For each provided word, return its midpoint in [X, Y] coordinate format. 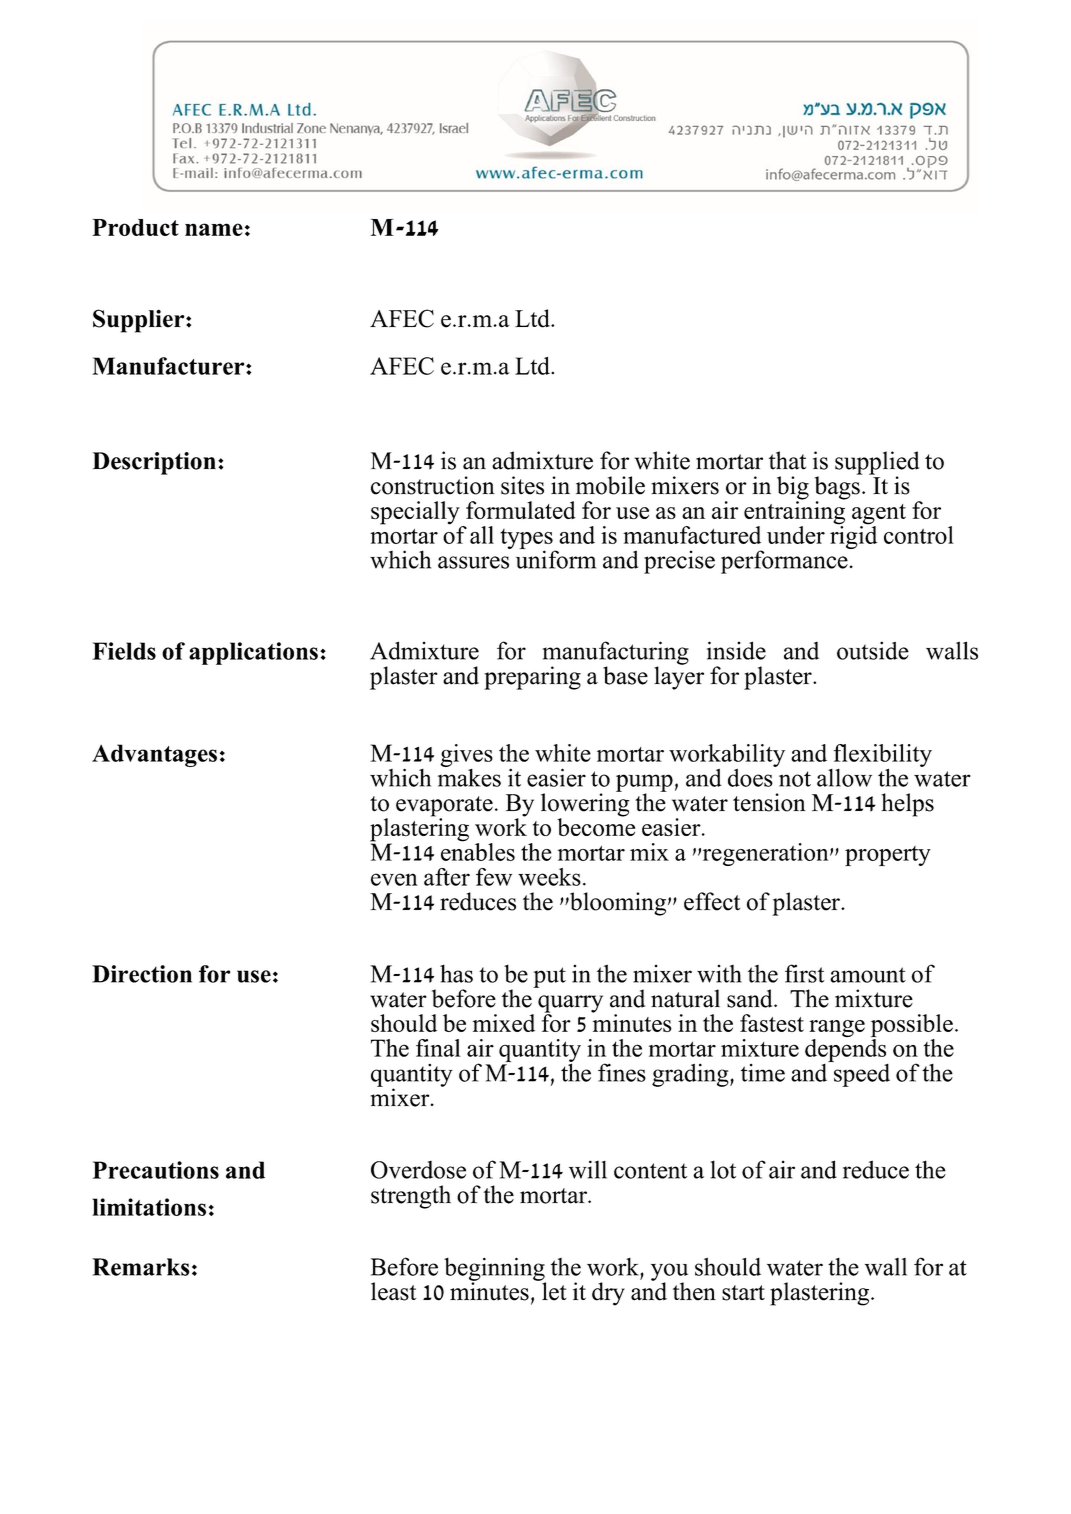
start [743, 1293]
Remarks [140, 1267]
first [805, 973]
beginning [495, 1270]
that [787, 460]
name [214, 229]
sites [522, 485]
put [549, 977]
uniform [556, 558]
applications [253, 653]
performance [785, 561]
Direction [142, 974]
